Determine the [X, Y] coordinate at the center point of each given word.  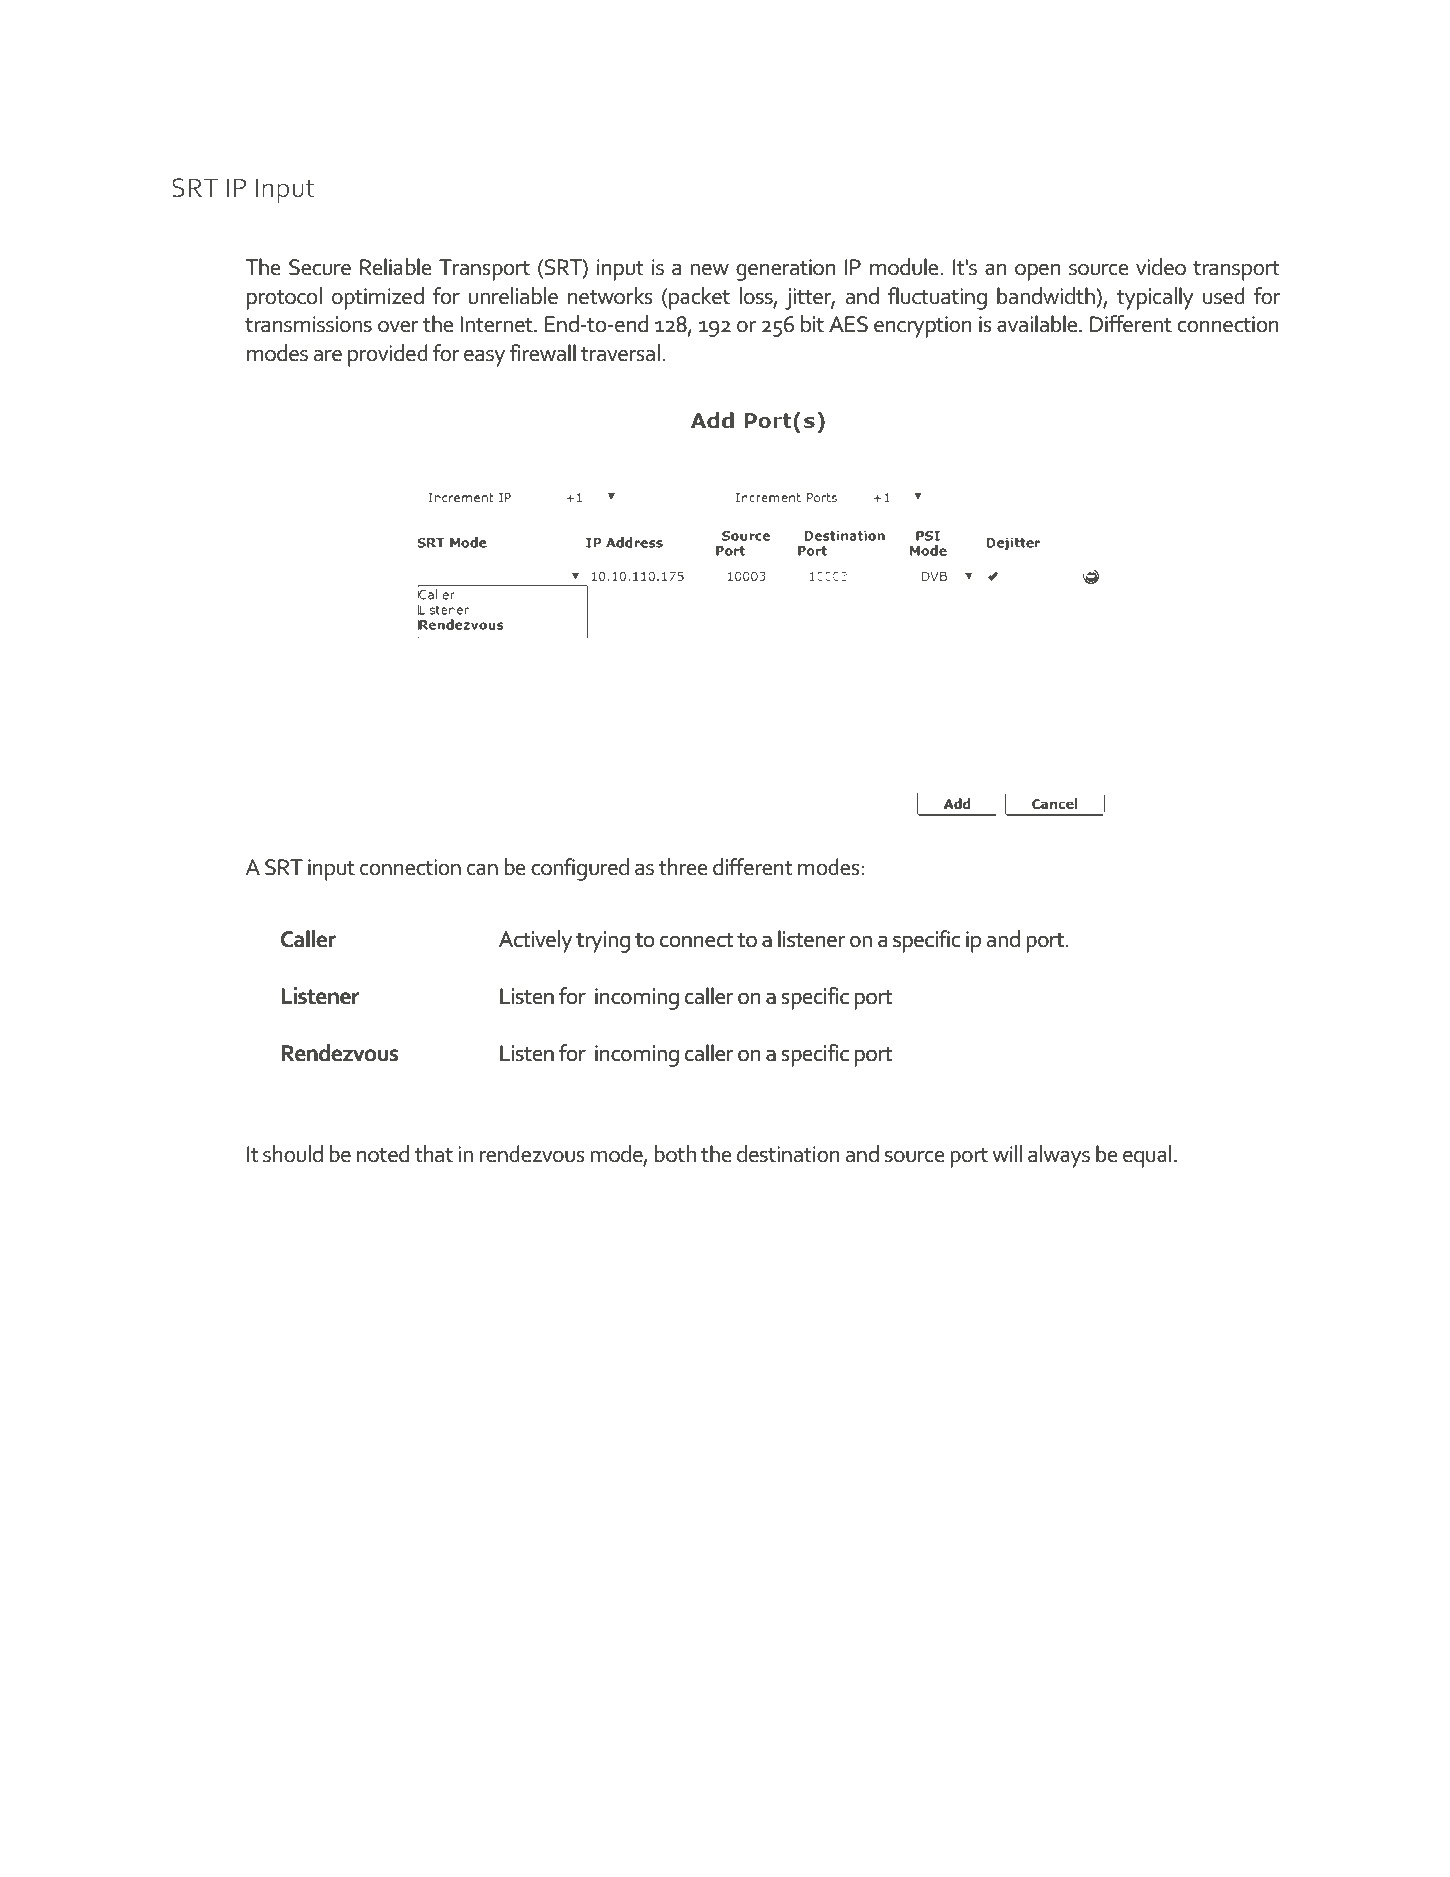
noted [383, 1154]
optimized [378, 298]
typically [1155, 298]
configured [580, 869]
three [683, 867]
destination [788, 1154]
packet [699, 298]
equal [1147, 1156]
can [482, 869]
